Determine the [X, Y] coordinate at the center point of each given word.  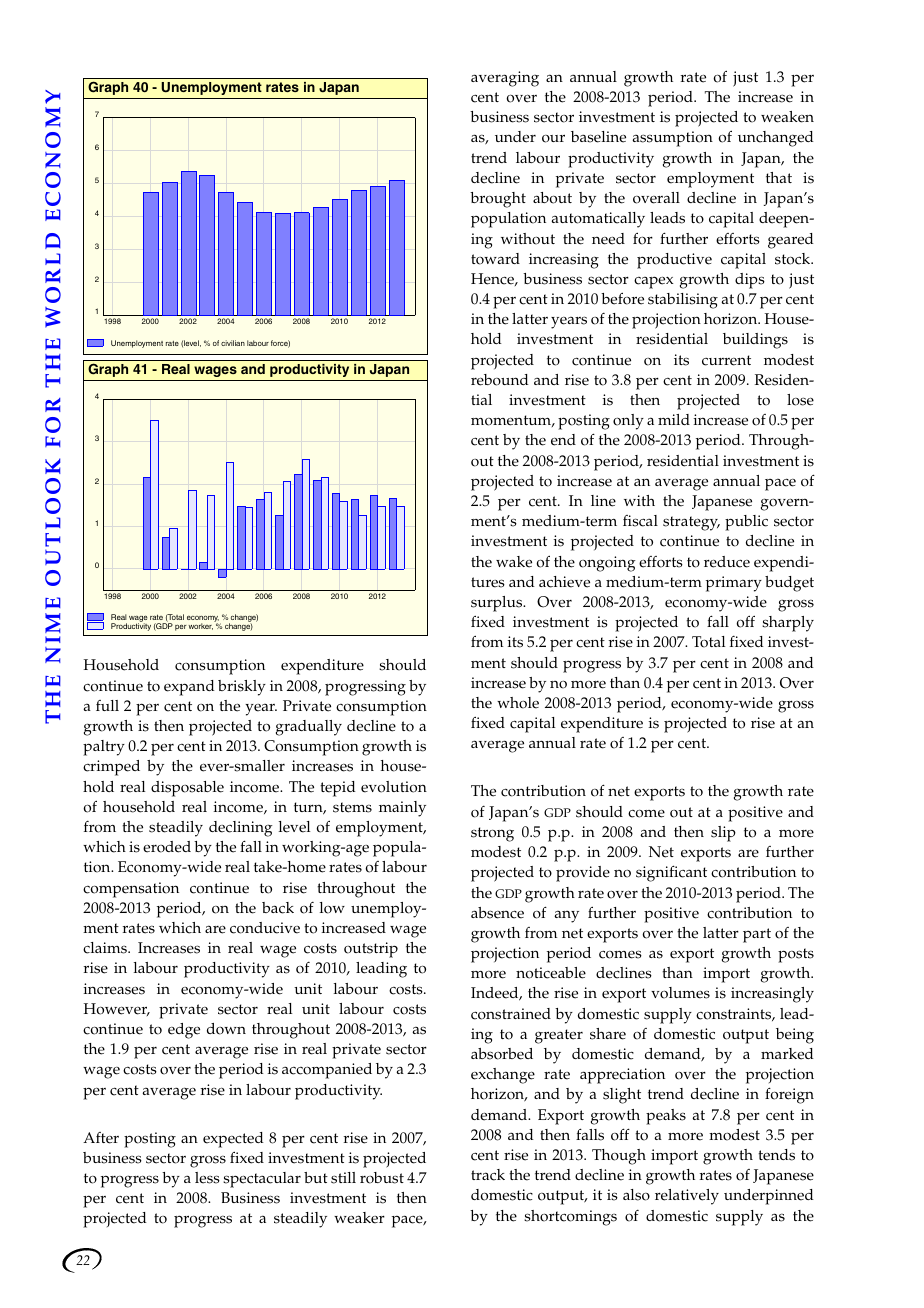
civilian [233, 343]
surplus [498, 604]
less [207, 1178]
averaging [505, 79]
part [757, 935]
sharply [788, 624]
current [726, 360]
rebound [500, 380]
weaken [787, 117]
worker [200, 626]
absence [497, 913]
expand [189, 688]
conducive [265, 928]
